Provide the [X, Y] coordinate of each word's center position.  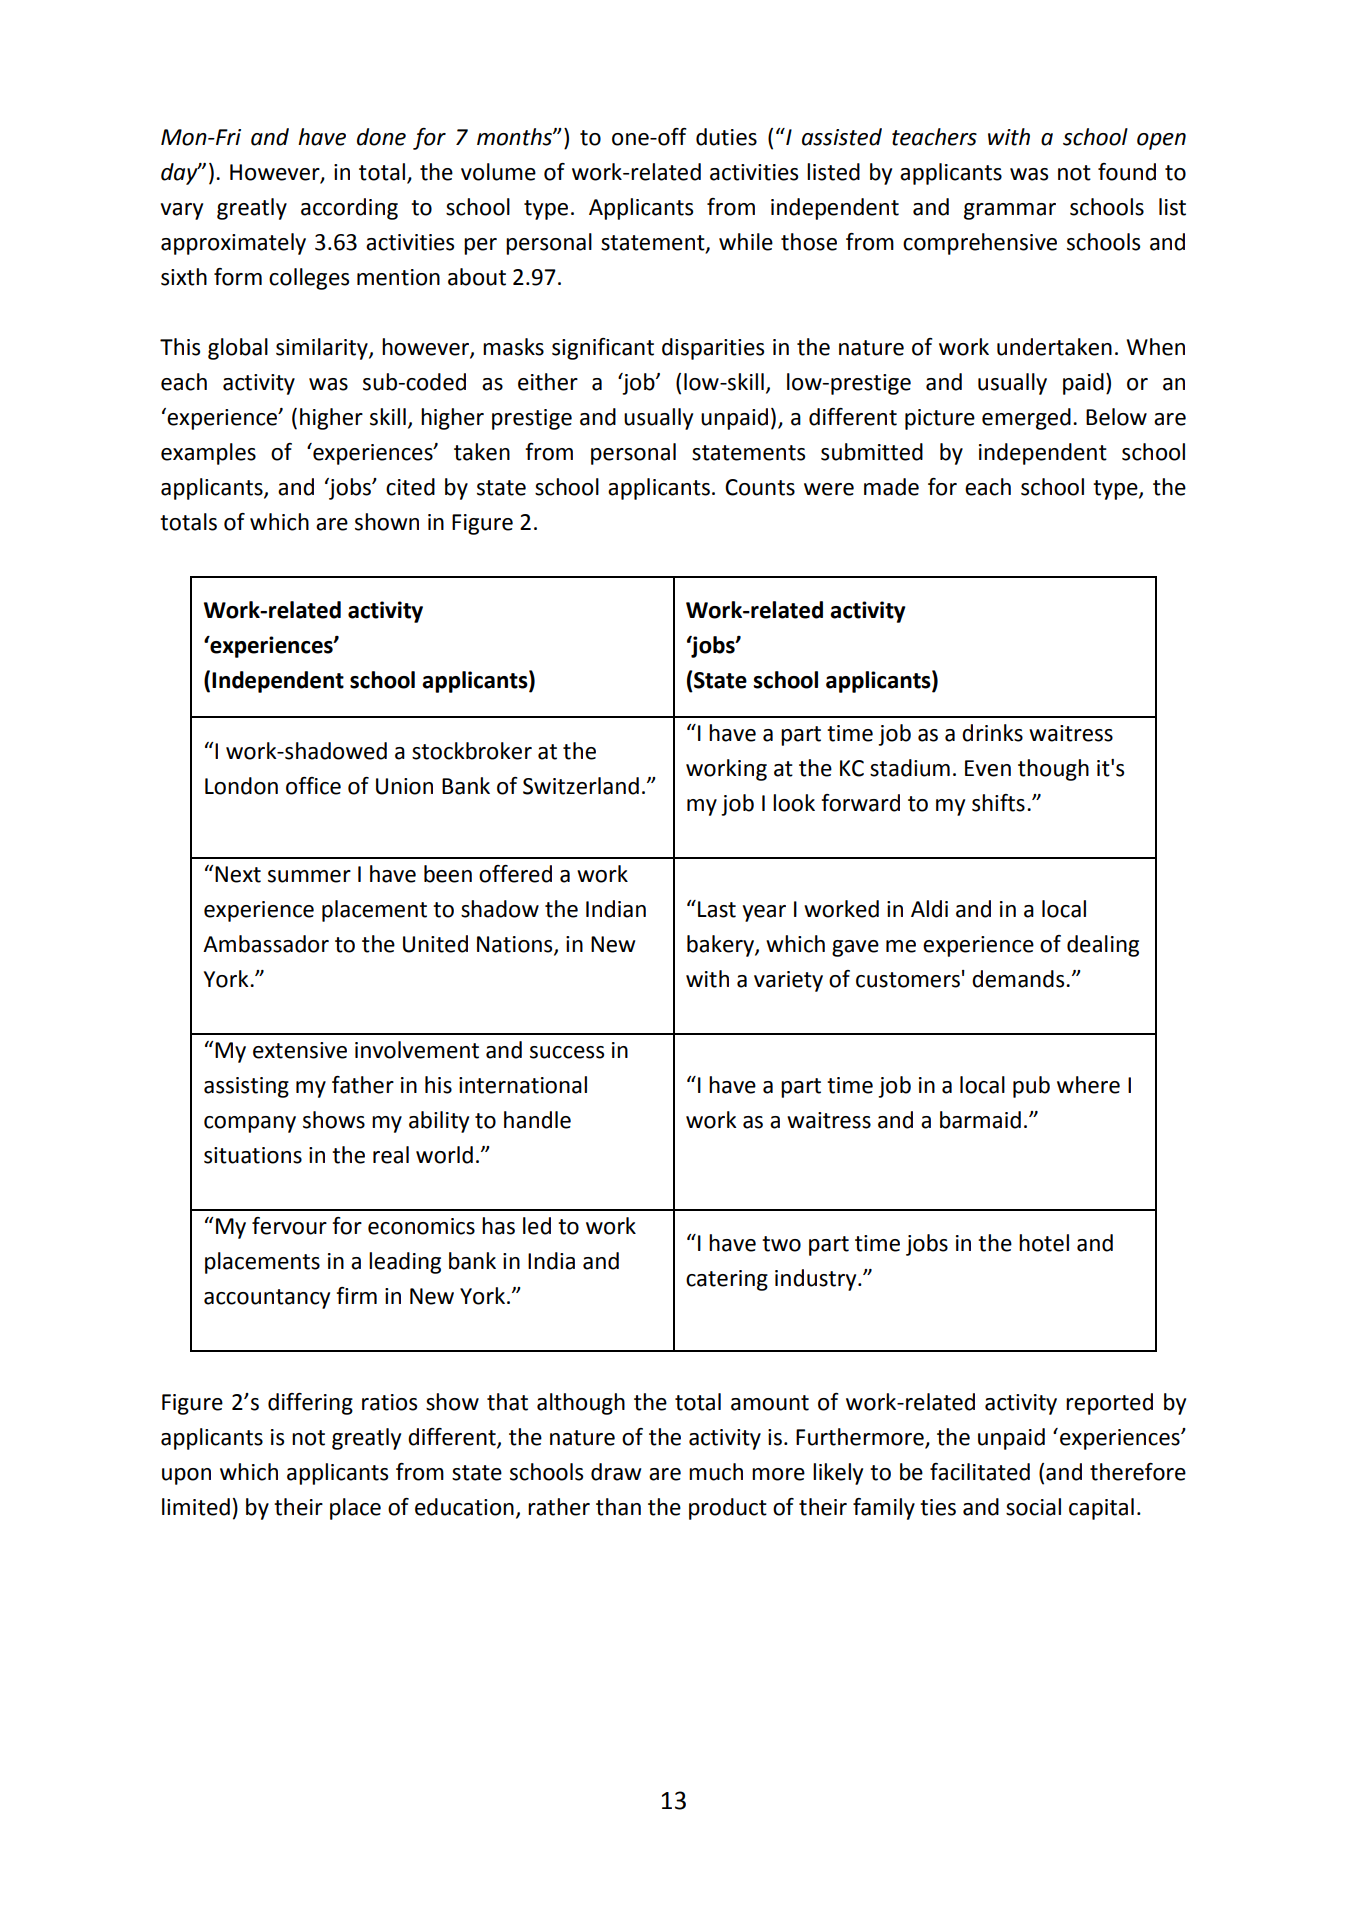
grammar [1010, 211]
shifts [998, 803]
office [313, 786]
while [746, 242]
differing [310, 1404]
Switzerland [581, 786]
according [349, 209]
